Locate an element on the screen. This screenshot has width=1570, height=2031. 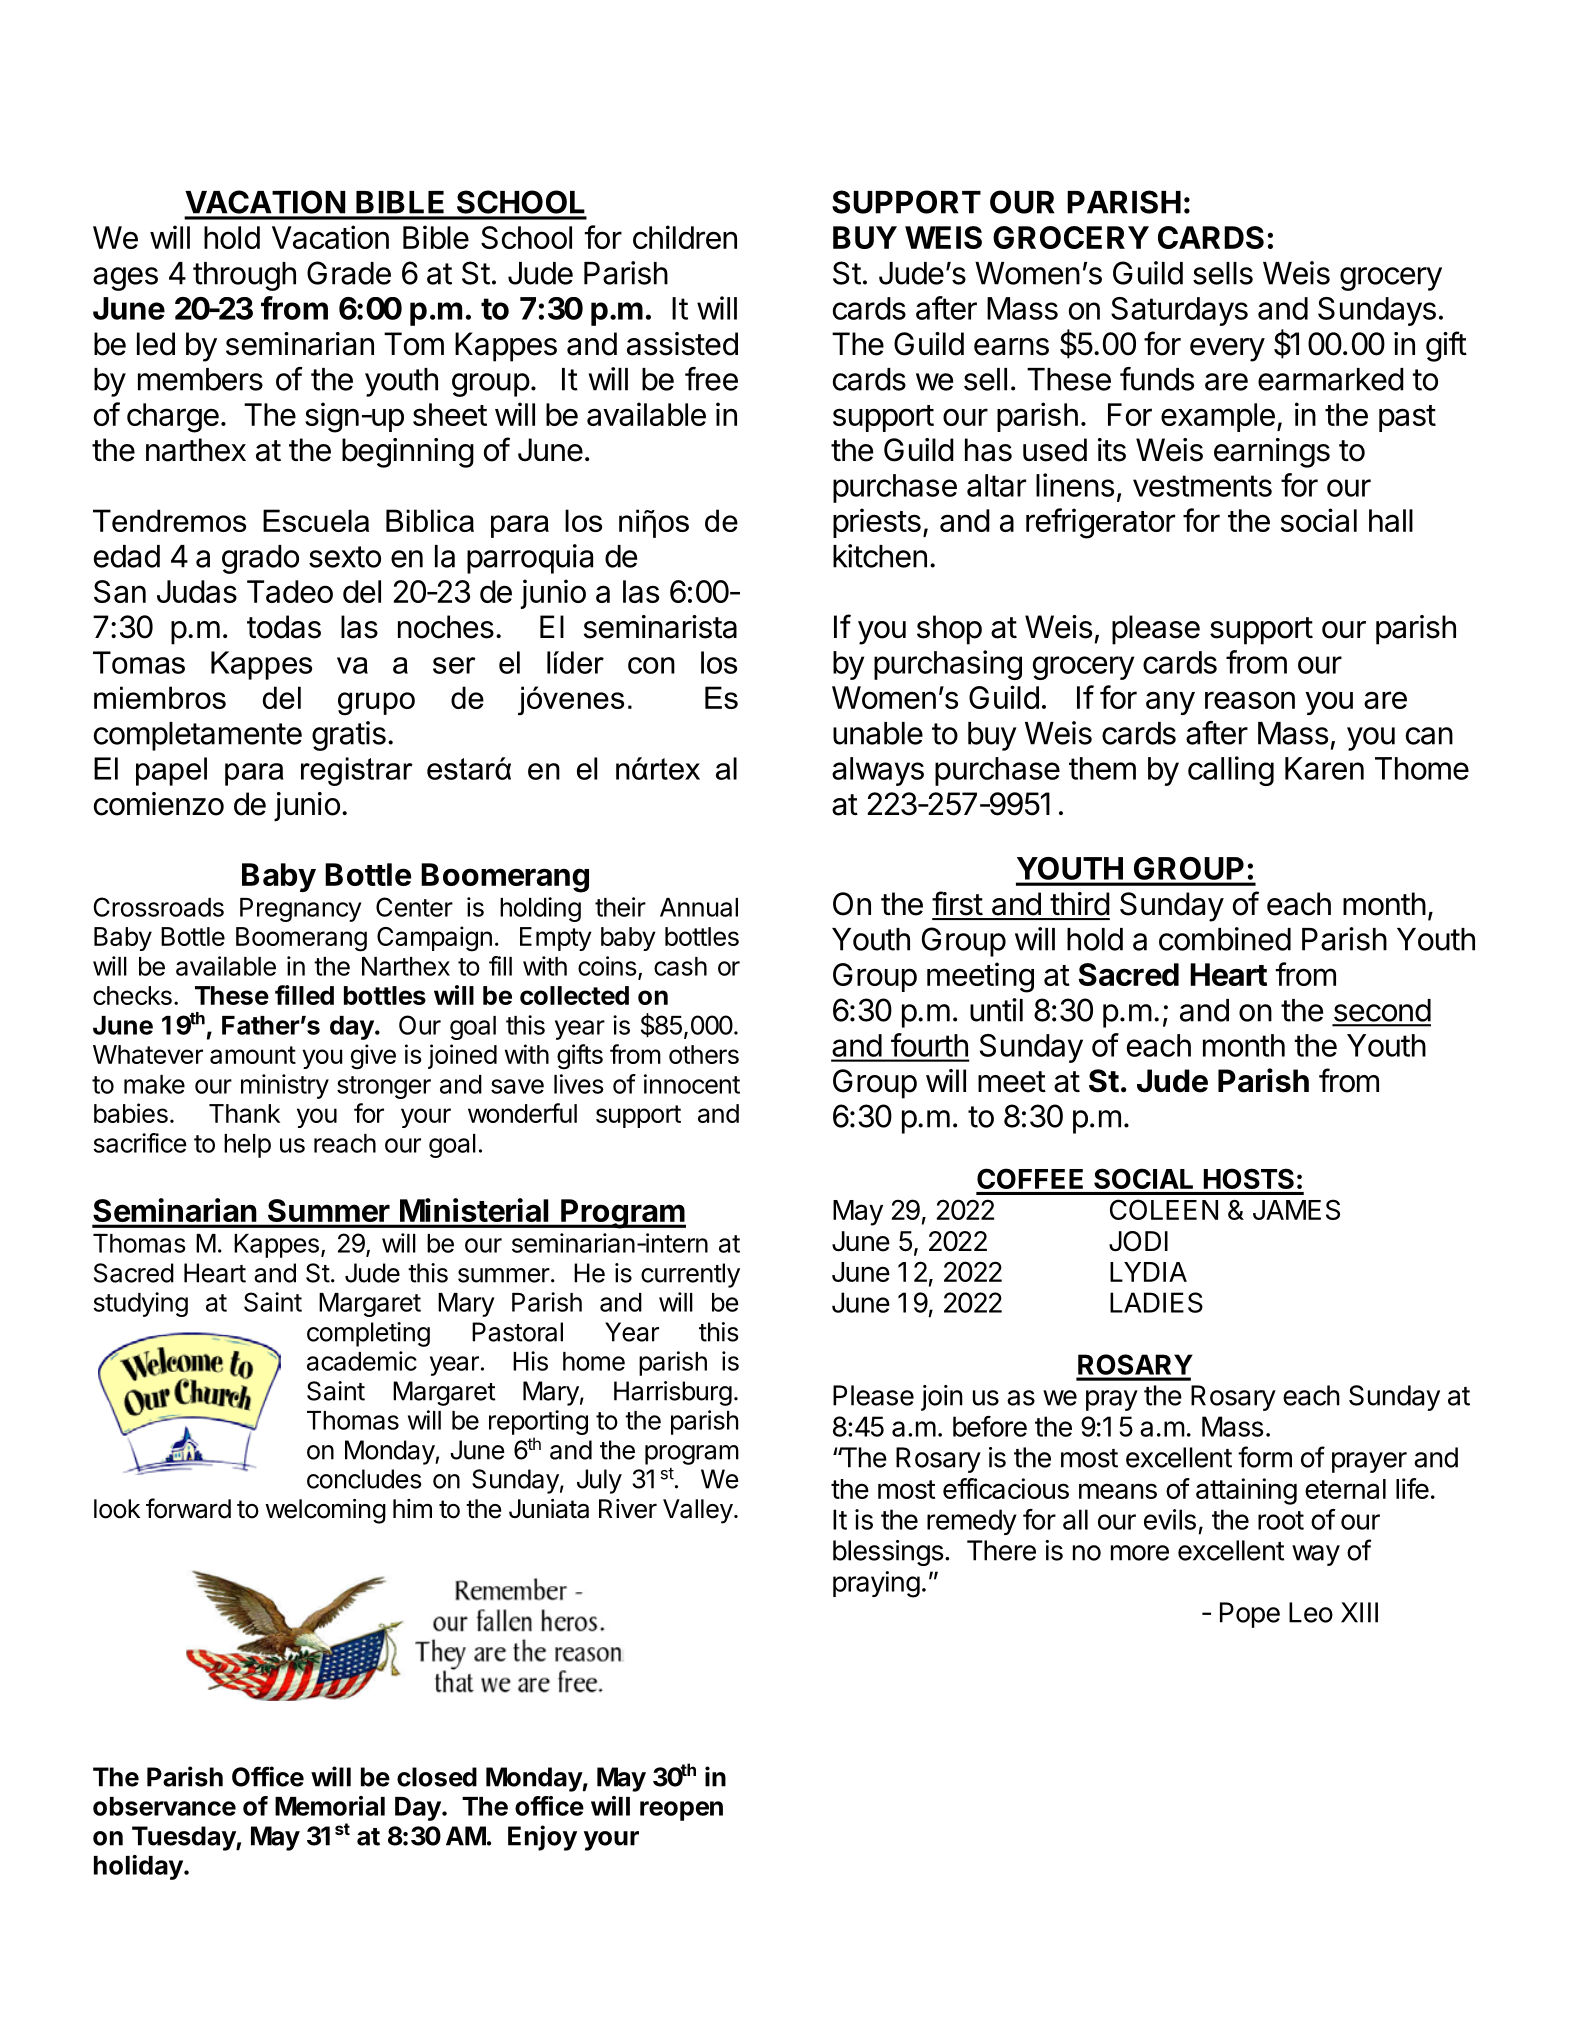
children is located at coordinates (685, 237).
